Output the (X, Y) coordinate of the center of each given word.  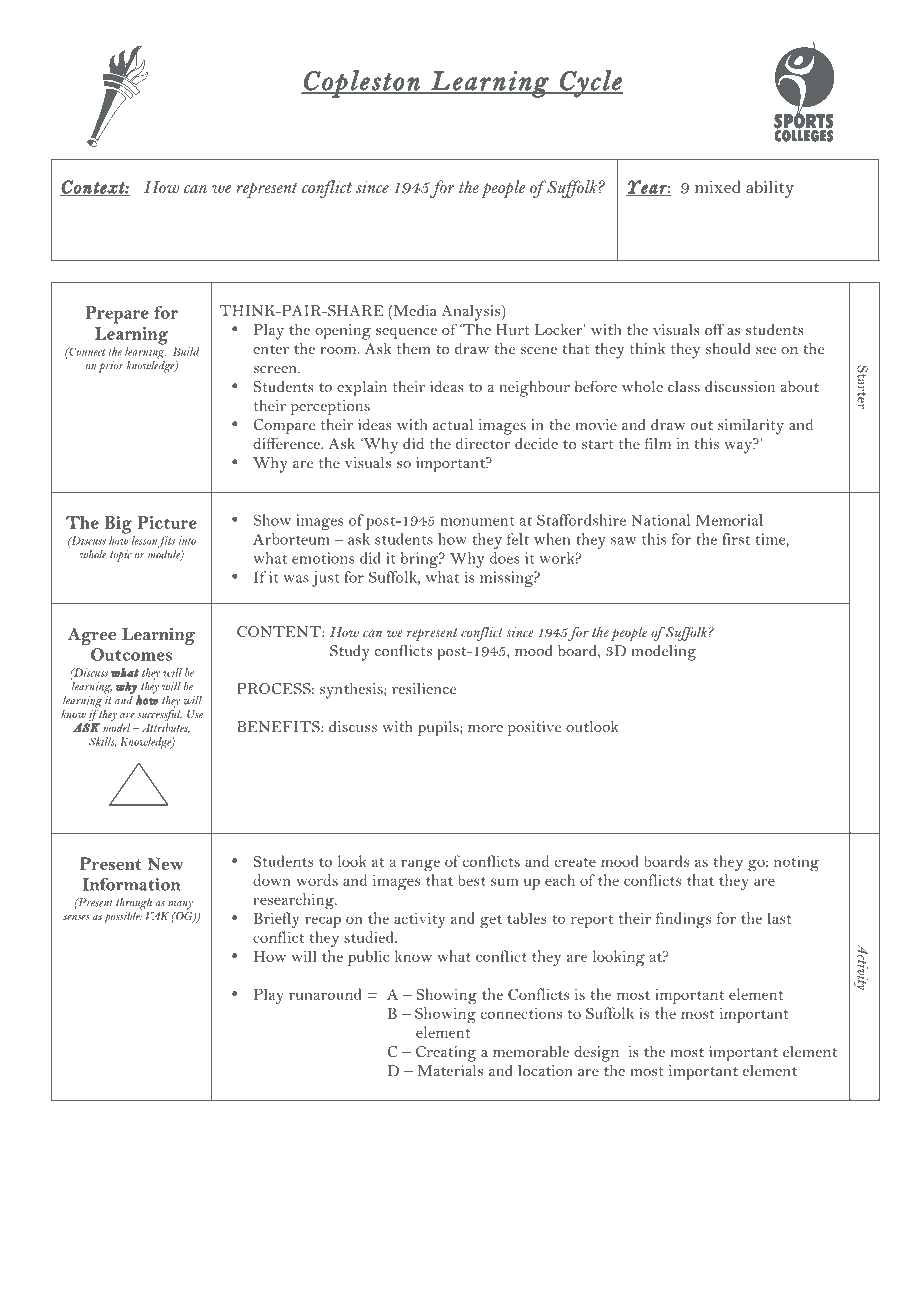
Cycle (590, 84)
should (728, 348)
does (505, 558)
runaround (325, 994)
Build (186, 351)
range (420, 865)
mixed (718, 186)
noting (796, 863)
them (414, 348)
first (736, 539)
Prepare (117, 315)
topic (121, 556)
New (165, 863)
